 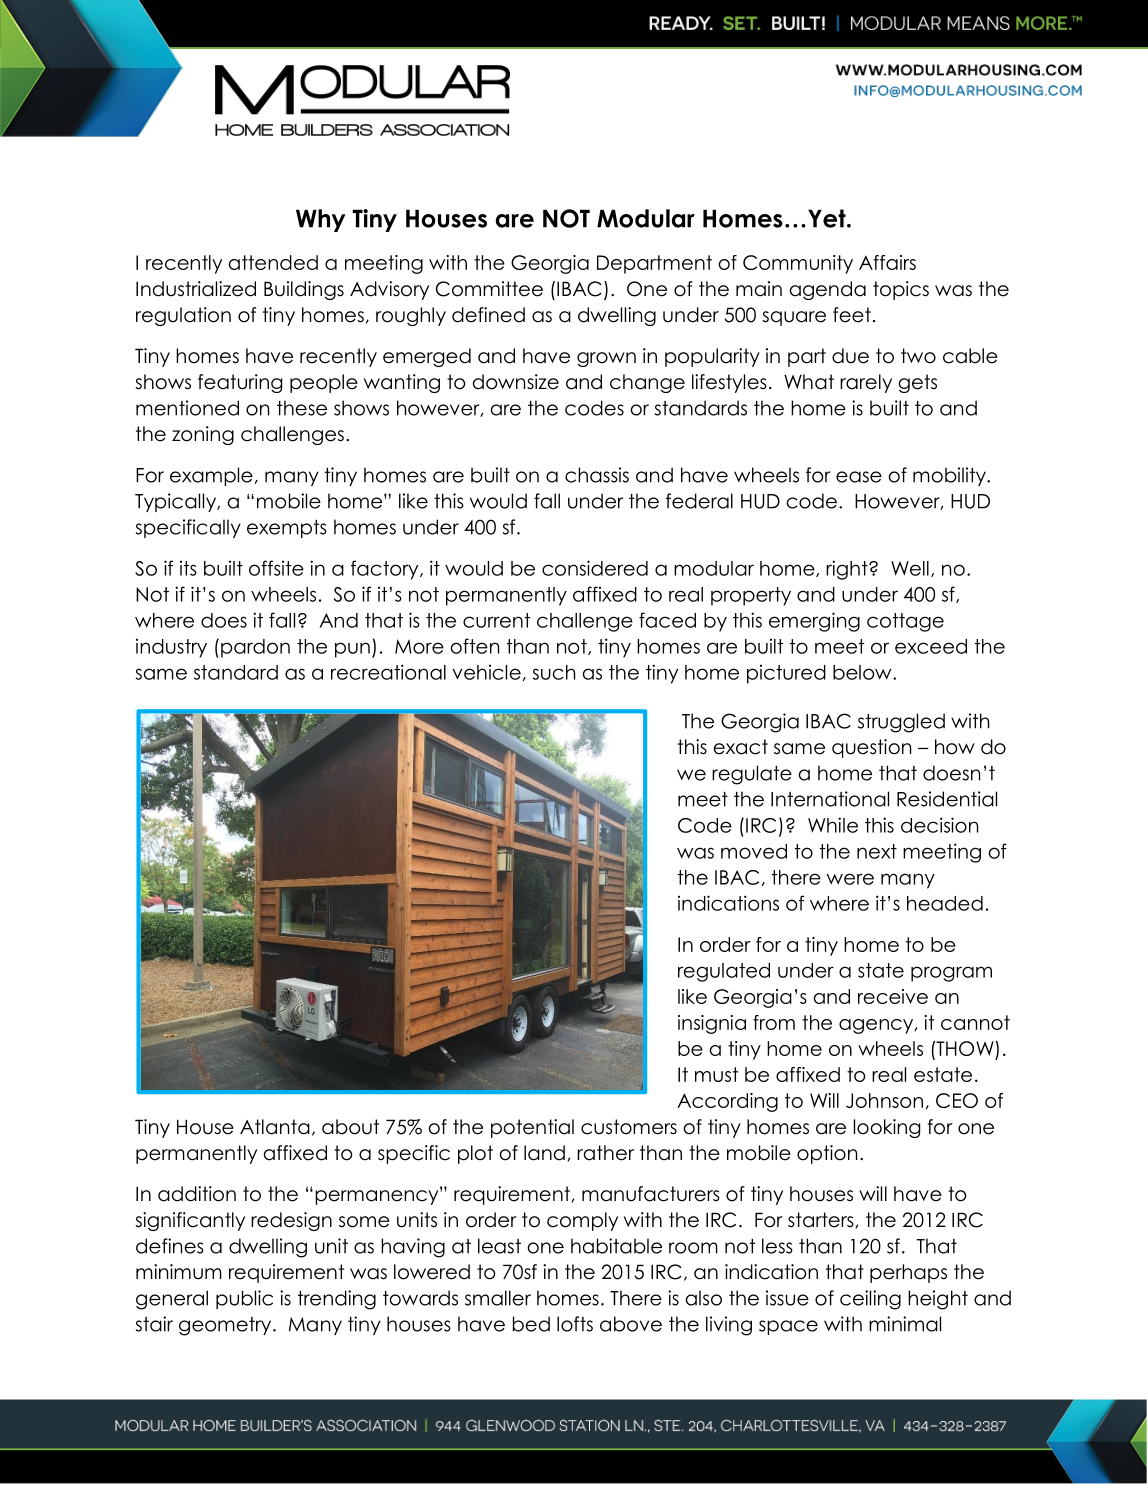 I want to click on Affairs, so click(x=887, y=262).
